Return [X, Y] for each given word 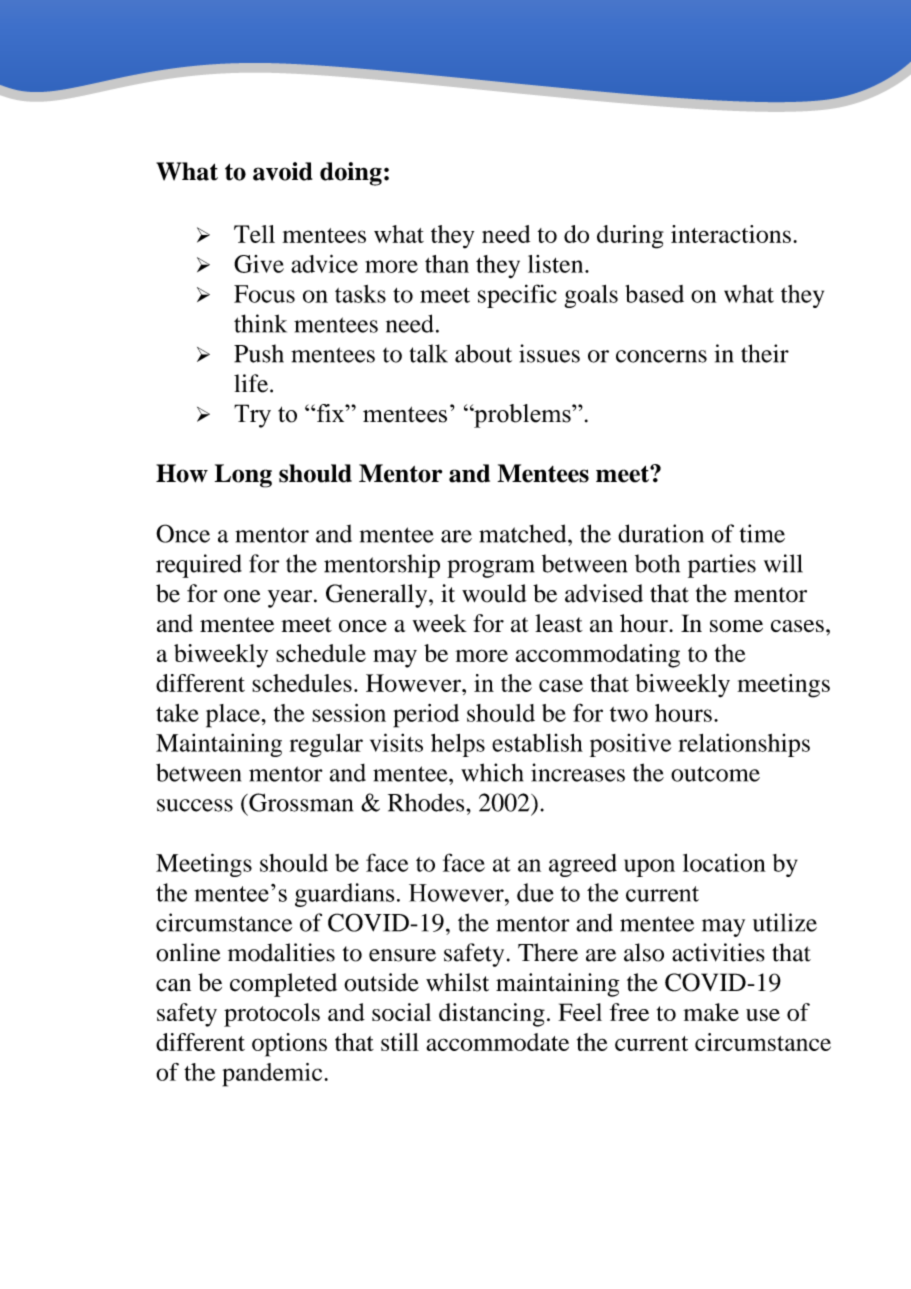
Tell [254, 234]
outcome [715, 774]
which [492, 772]
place [234, 716]
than [447, 264]
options [289, 1045]
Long [243, 476]
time [762, 533]
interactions [731, 234]
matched [524, 533]
